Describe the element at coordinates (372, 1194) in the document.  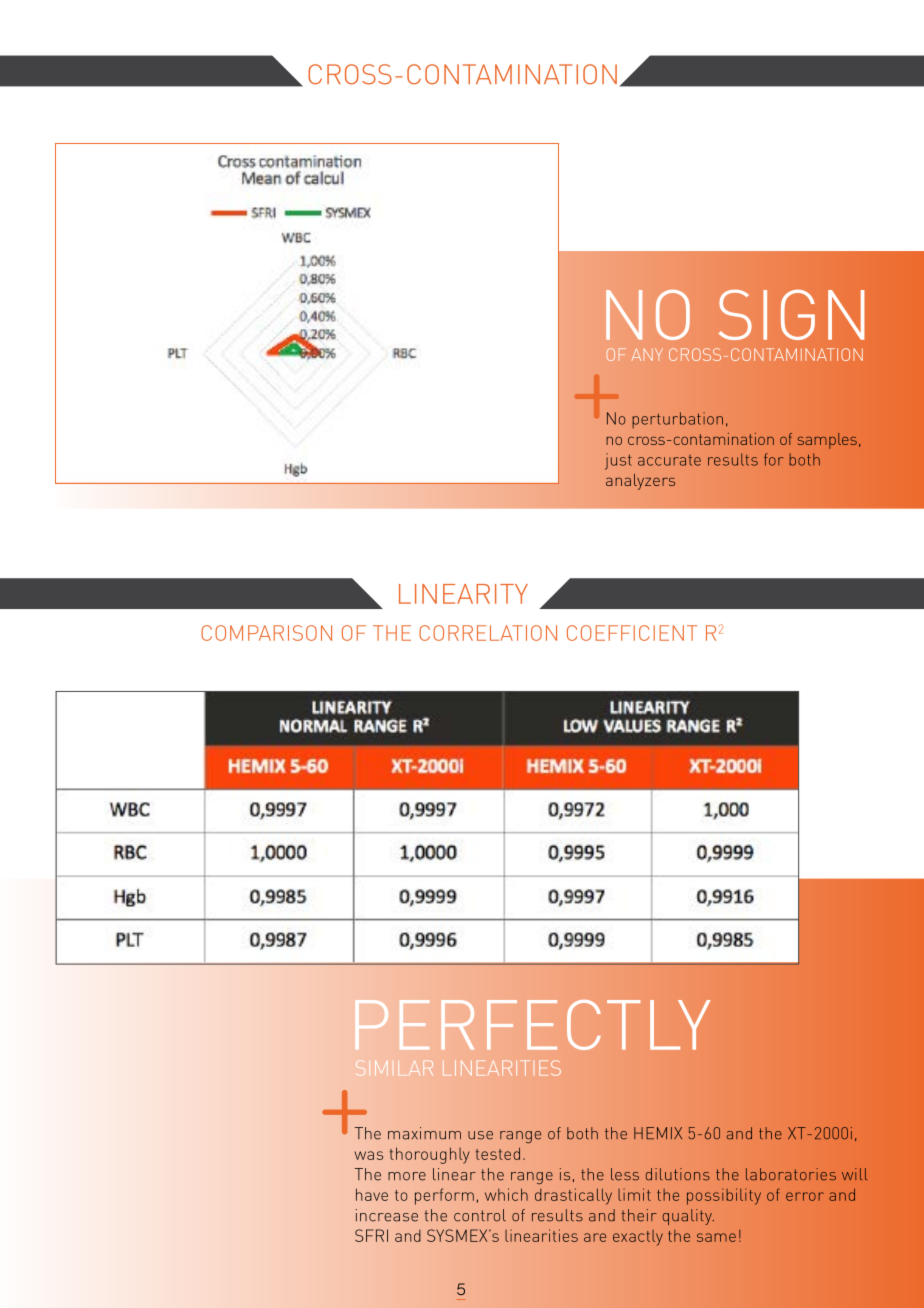
I see `have` at that location.
